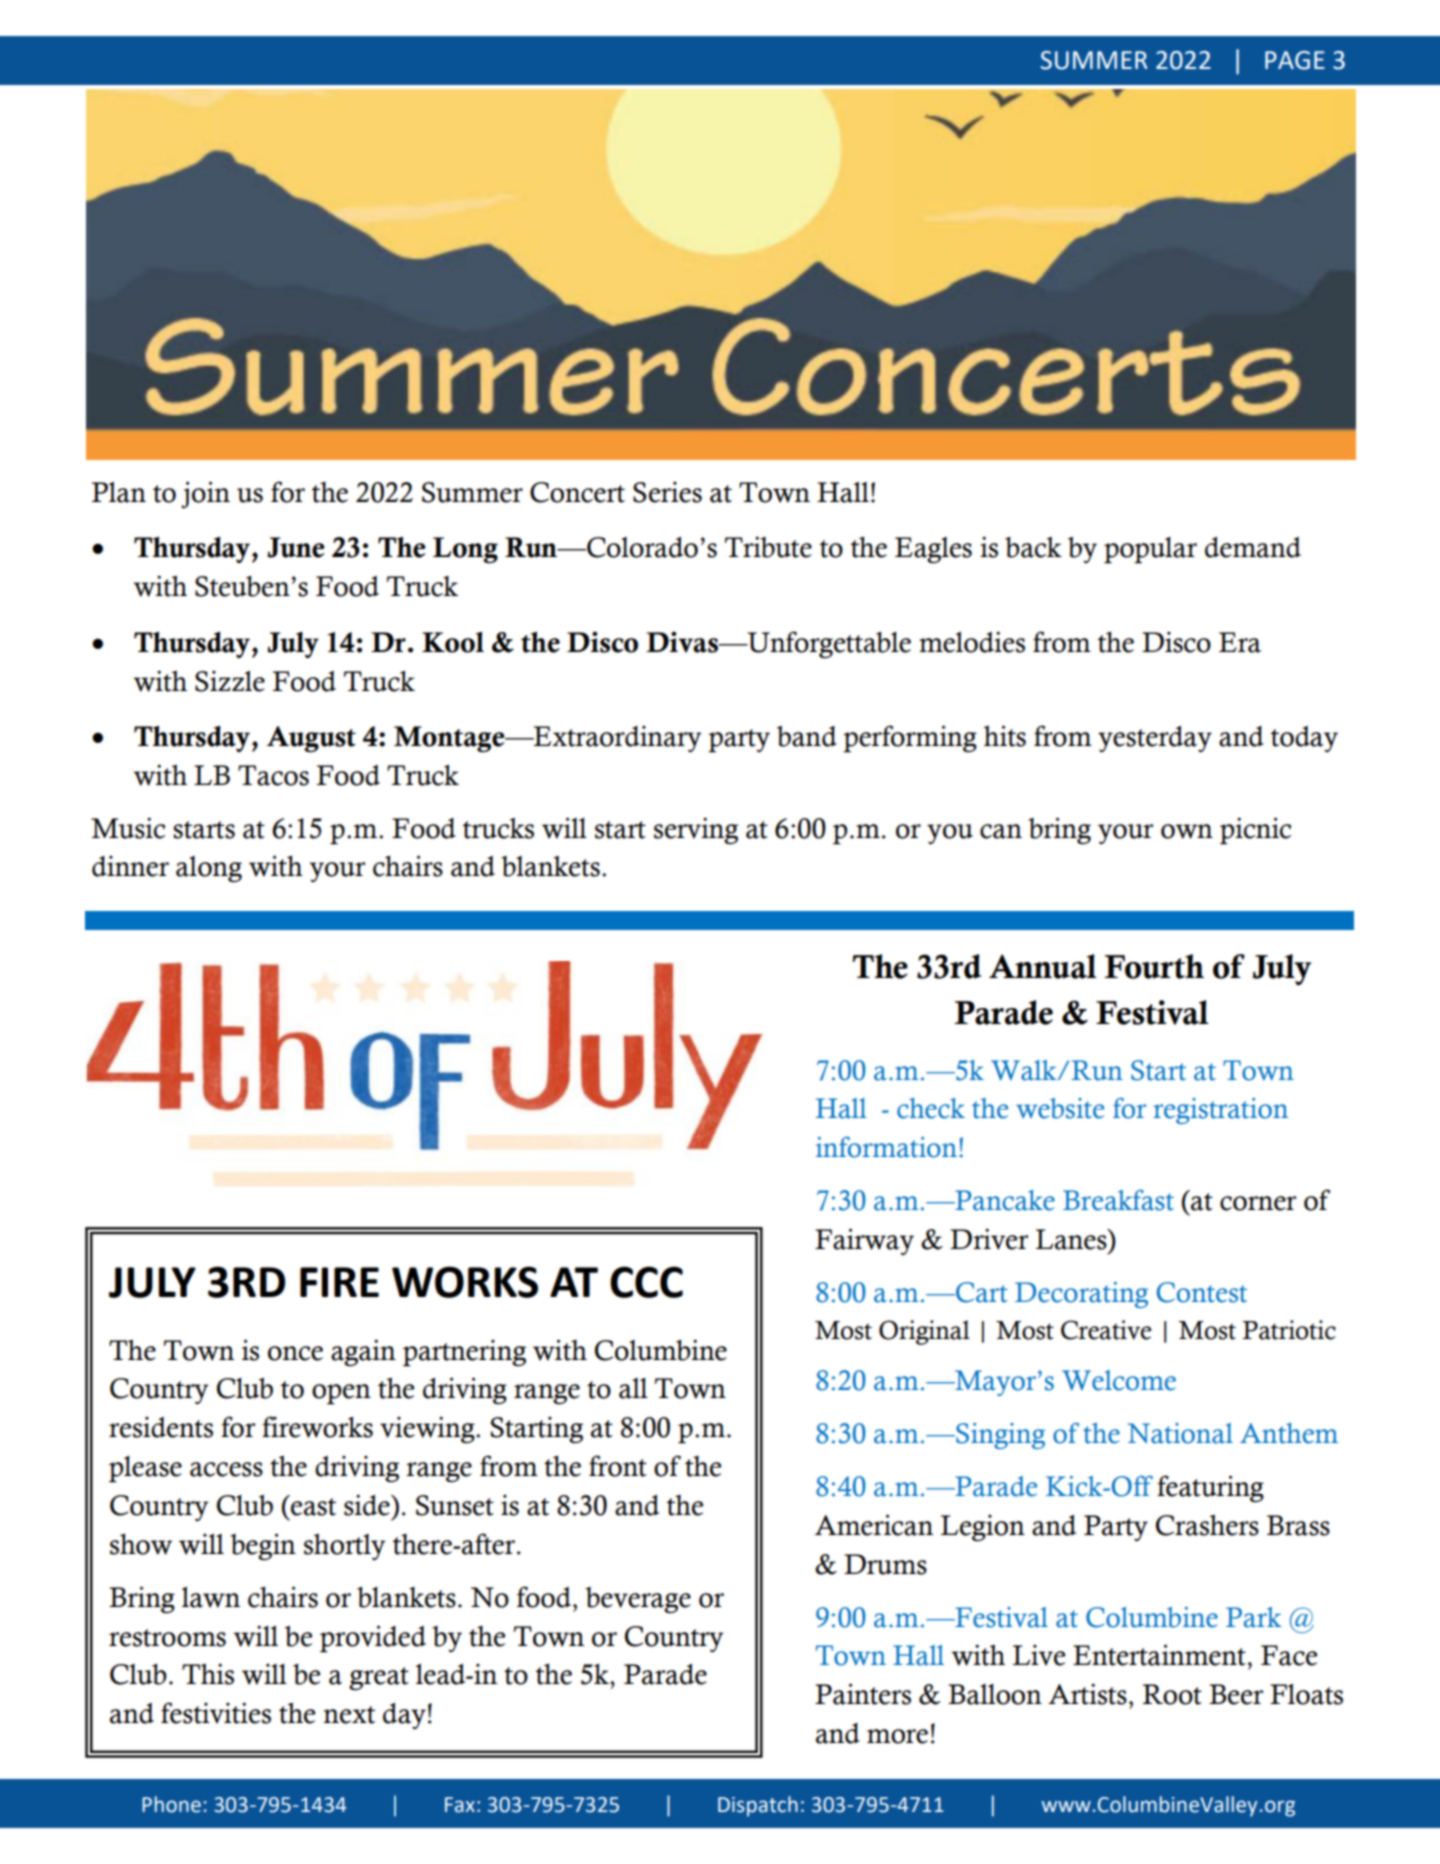 Image resolution: width=1440 pixels, height=1864 pixels. I want to click on join, so click(205, 495).
